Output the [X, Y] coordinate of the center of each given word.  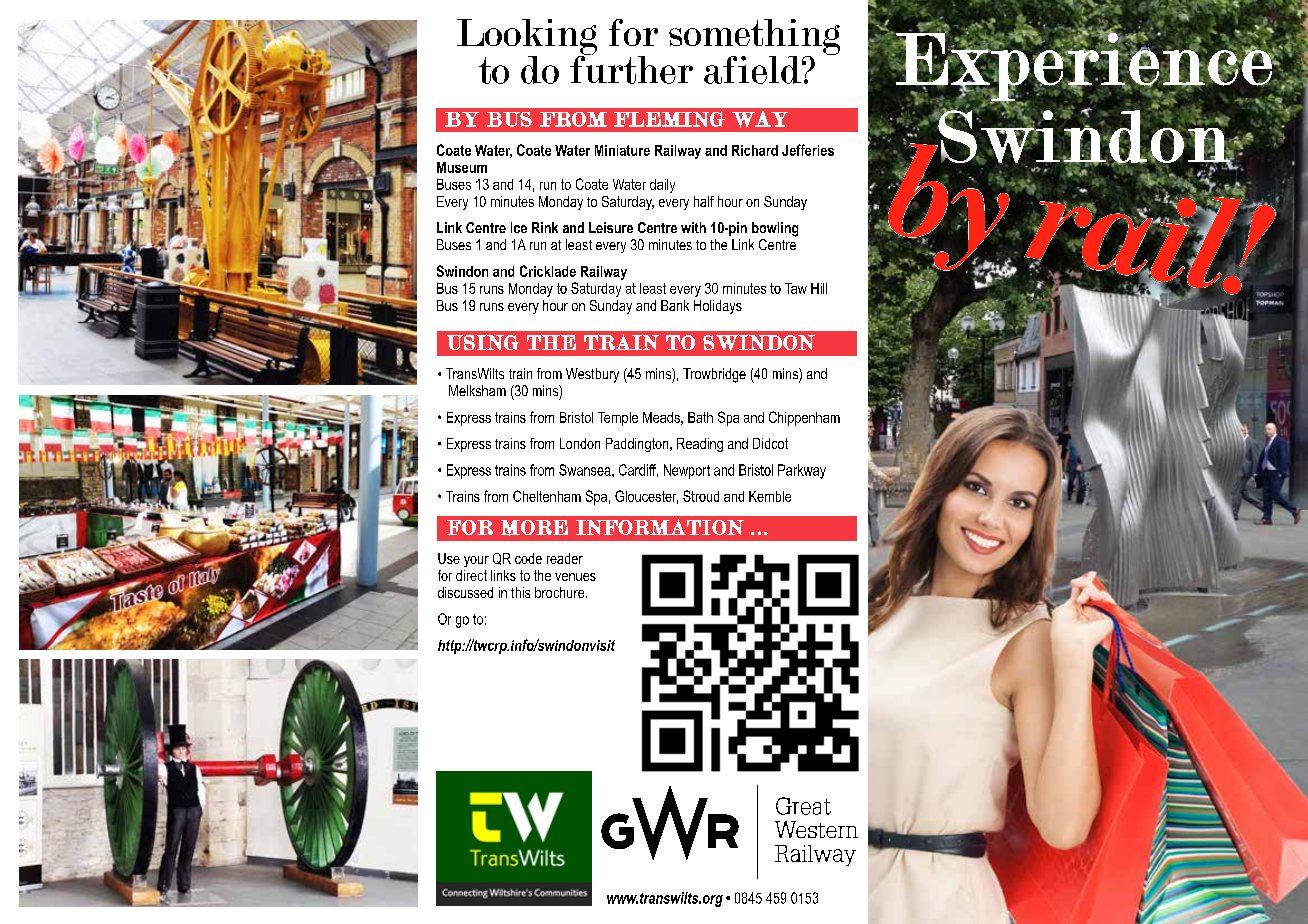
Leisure [611, 227]
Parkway [802, 471]
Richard [755, 150]
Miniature [622, 150]
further [631, 68]
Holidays [718, 307]
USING [483, 342]
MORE [534, 528]
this [520, 592]
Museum [462, 167]
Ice [519, 227]
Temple [618, 419]
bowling [775, 229]
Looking [527, 38]
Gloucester [646, 497]
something [754, 38]
